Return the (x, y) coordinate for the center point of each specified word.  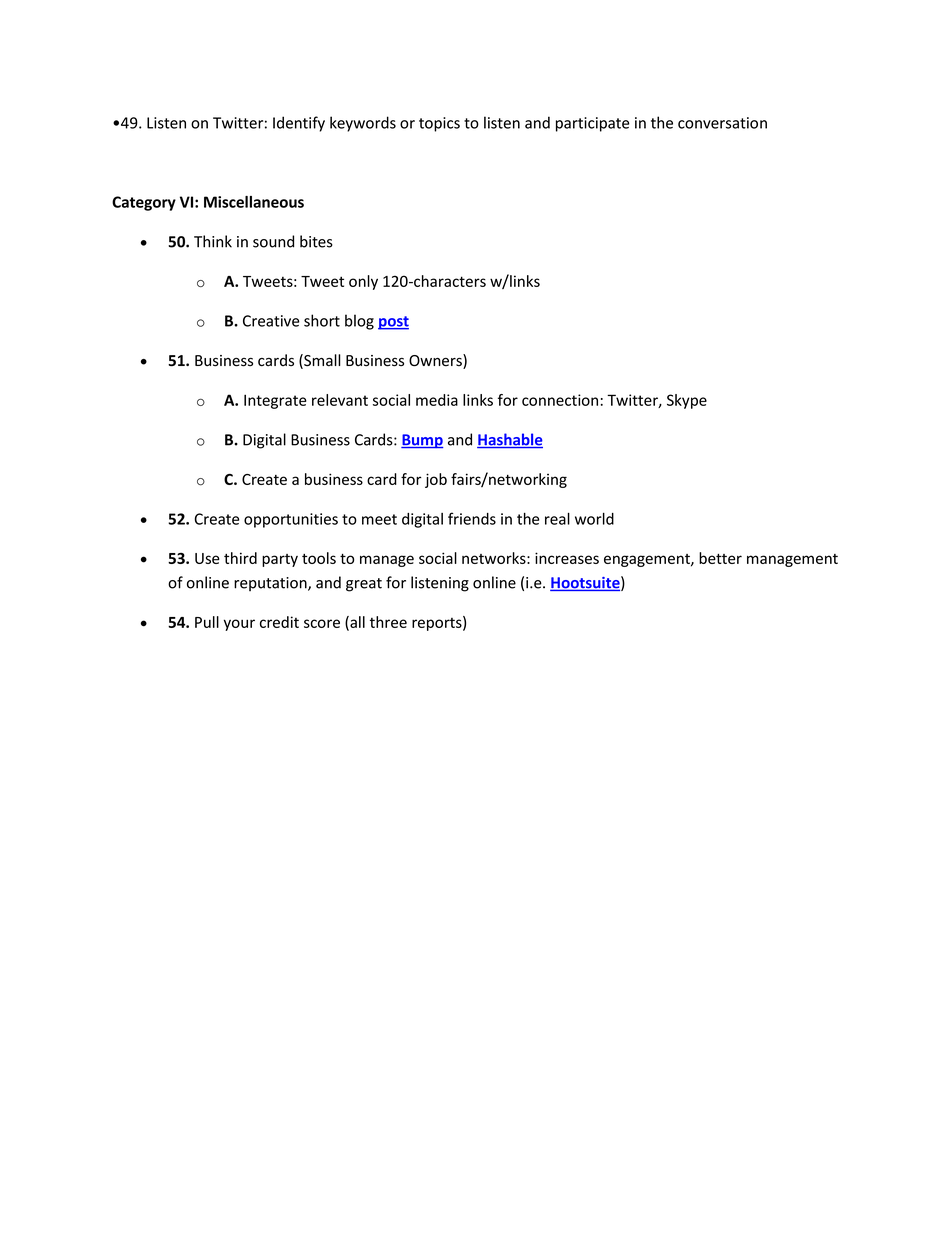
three (388, 622)
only (363, 282)
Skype (687, 401)
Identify (299, 124)
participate (592, 124)
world (594, 518)
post (393, 323)
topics (439, 124)
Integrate (275, 401)
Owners (436, 361)
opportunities (291, 520)
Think (213, 241)
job (436, 480)
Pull (207, 622)
